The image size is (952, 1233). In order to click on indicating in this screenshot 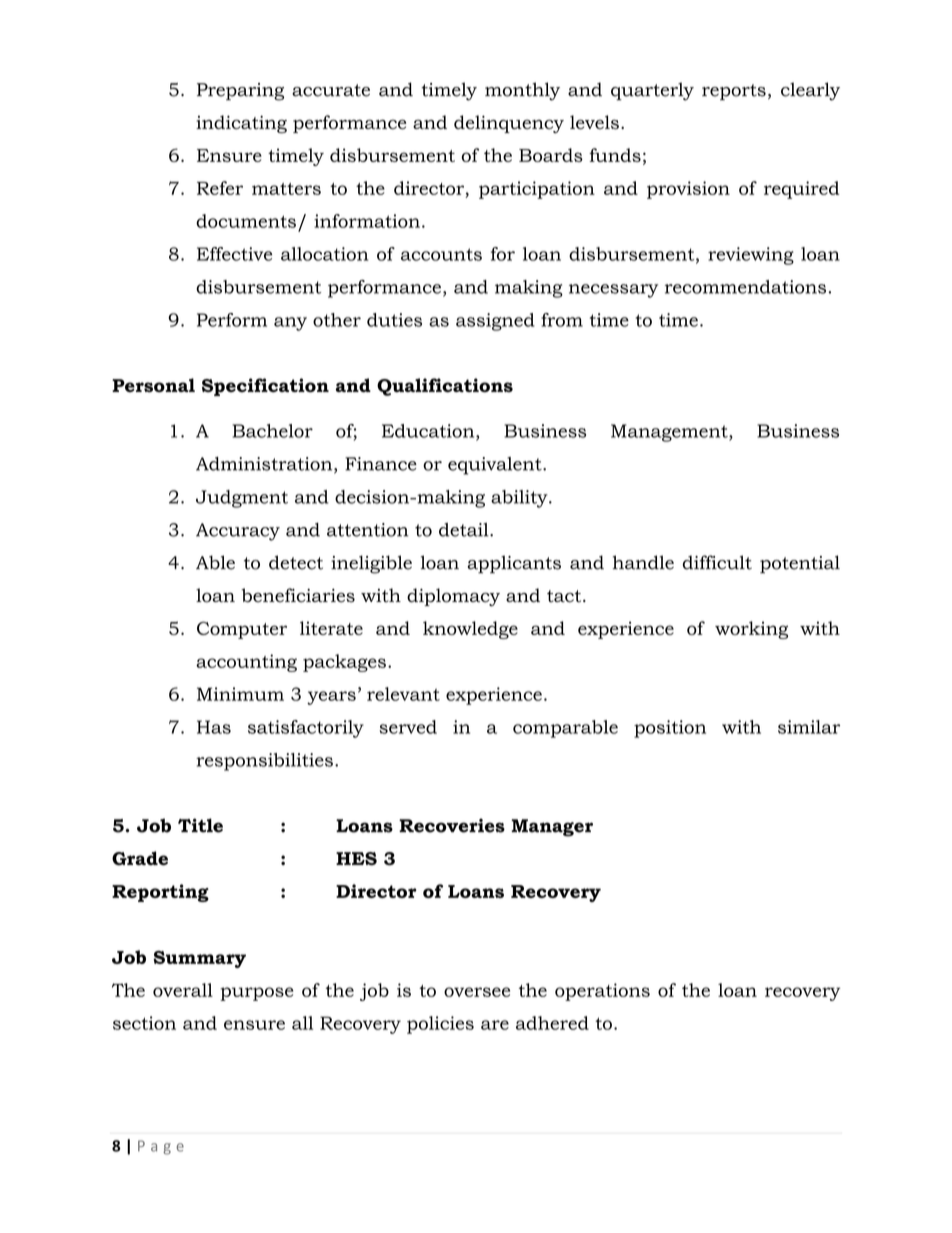, I will do `click(241, 124)`.
